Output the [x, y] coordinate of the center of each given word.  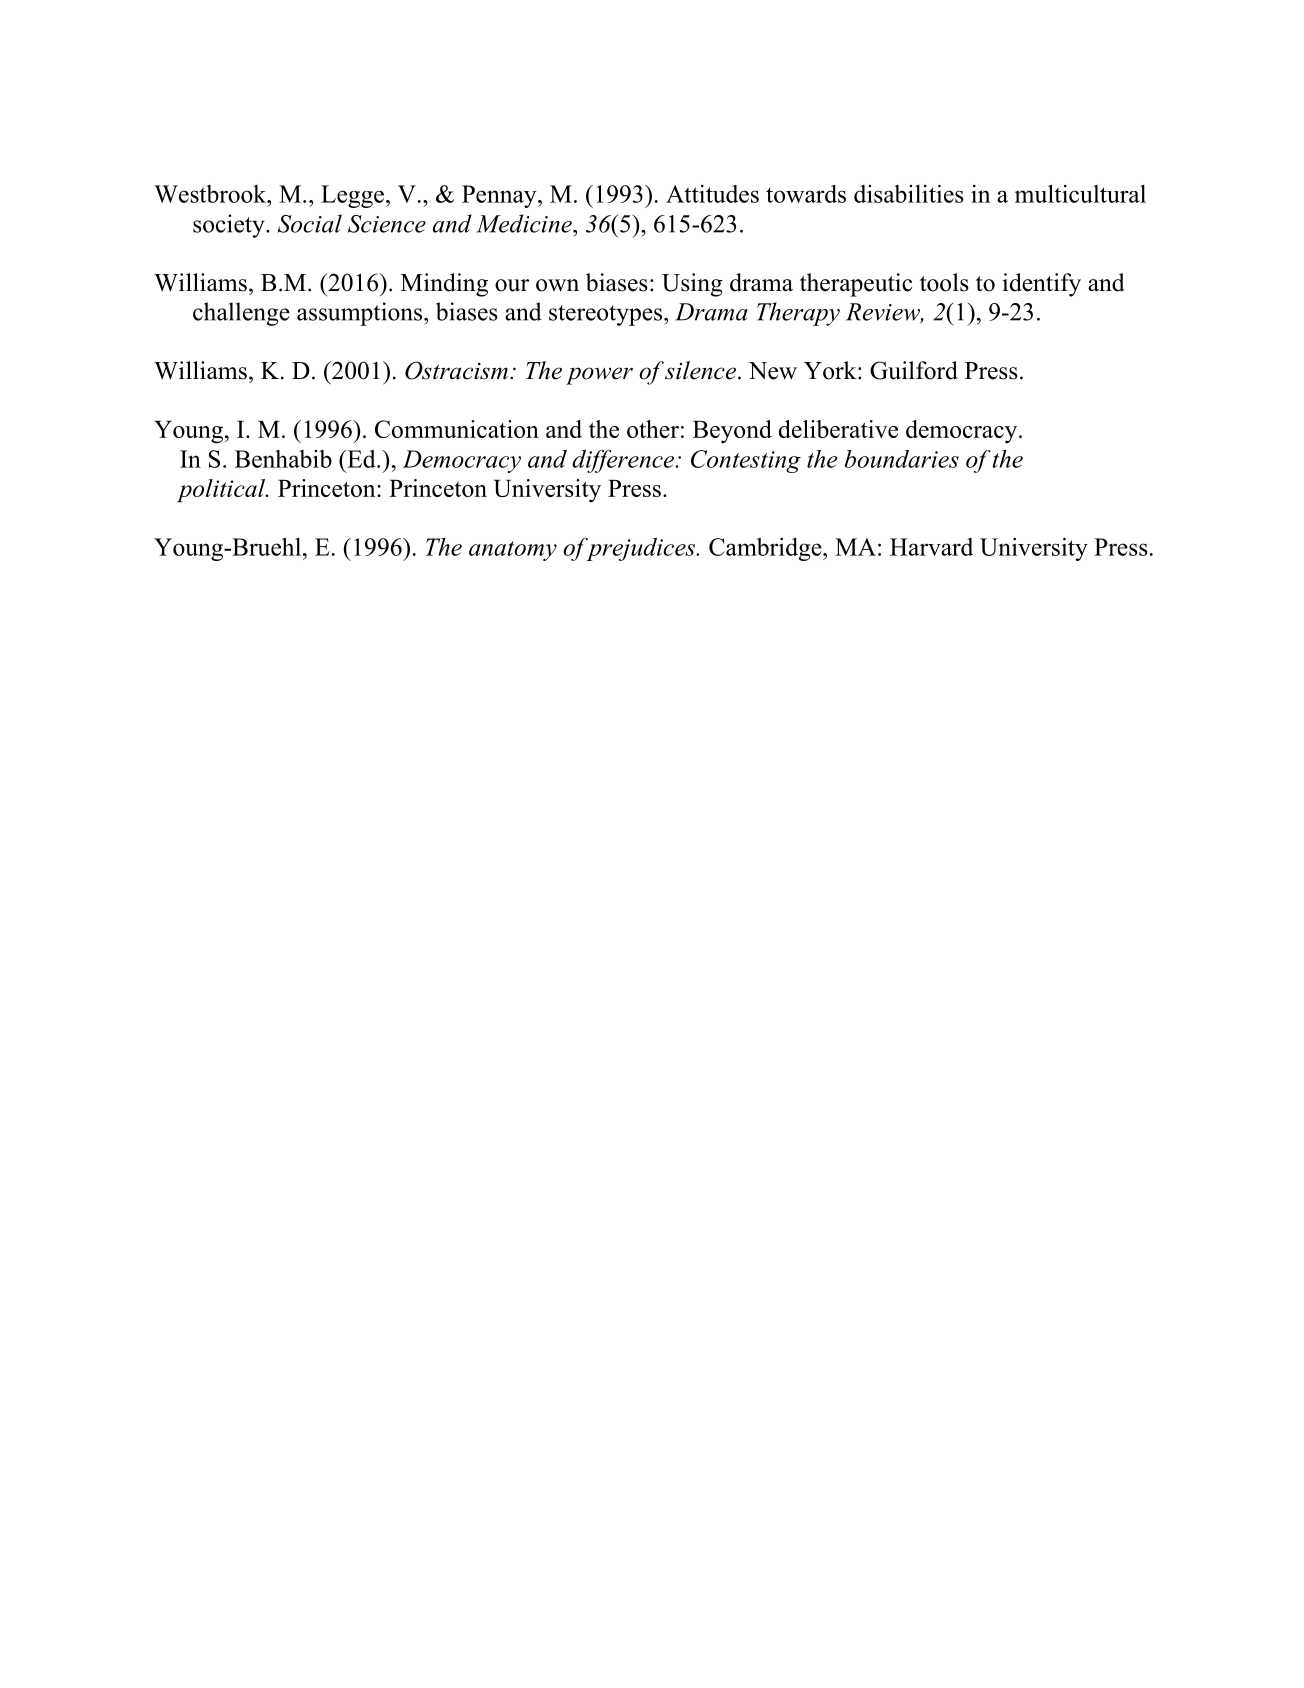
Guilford [914, 370]
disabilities [909, 193]
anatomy [513, 551]
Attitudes [712, 194]
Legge [352, 196]
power [599, 376]
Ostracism [456, 370]
